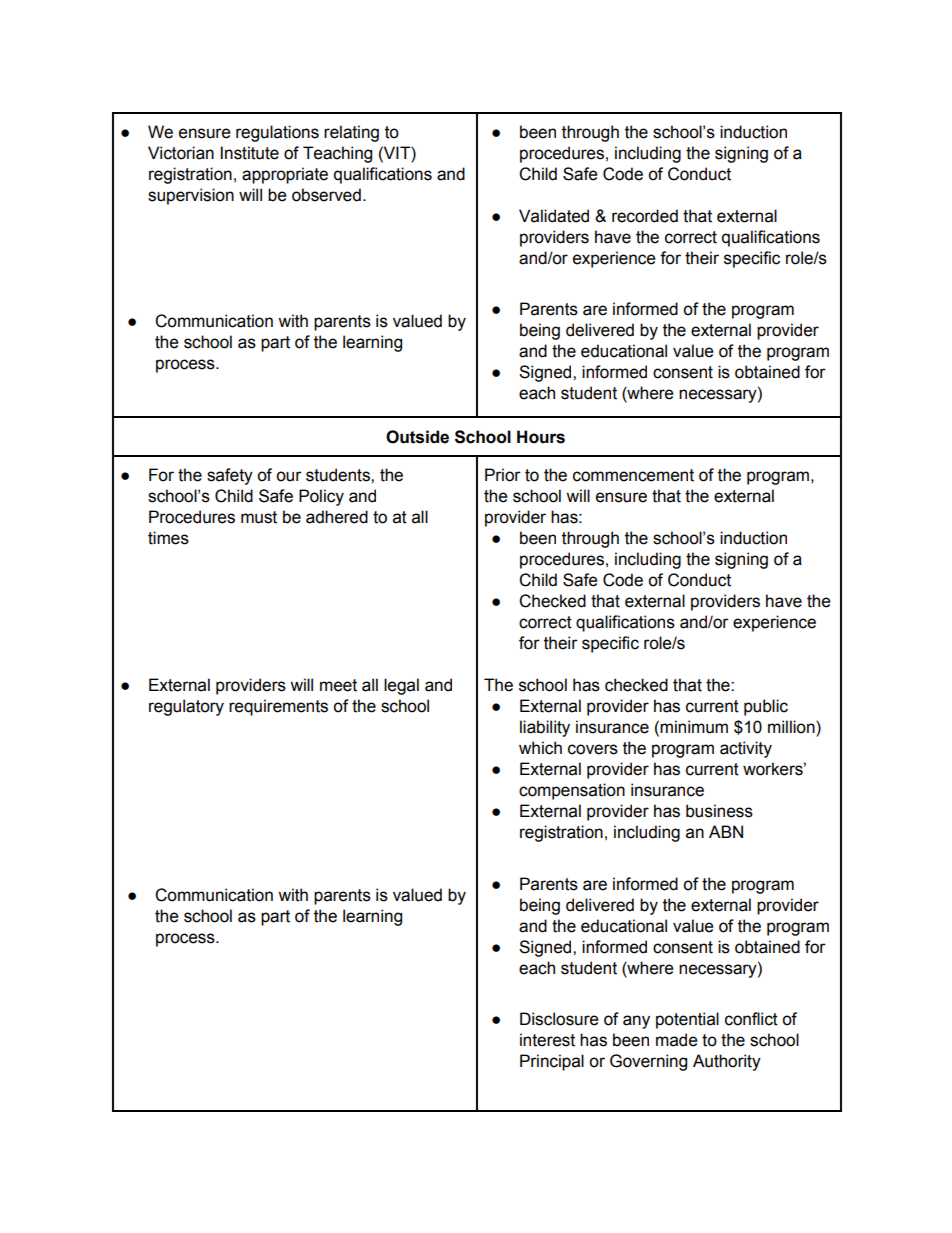 This screenshot has width=952, height=1233. What do you see at coordinates (719, 811) in the screenshot?
I see `business` at bounding box center [719, 811].
